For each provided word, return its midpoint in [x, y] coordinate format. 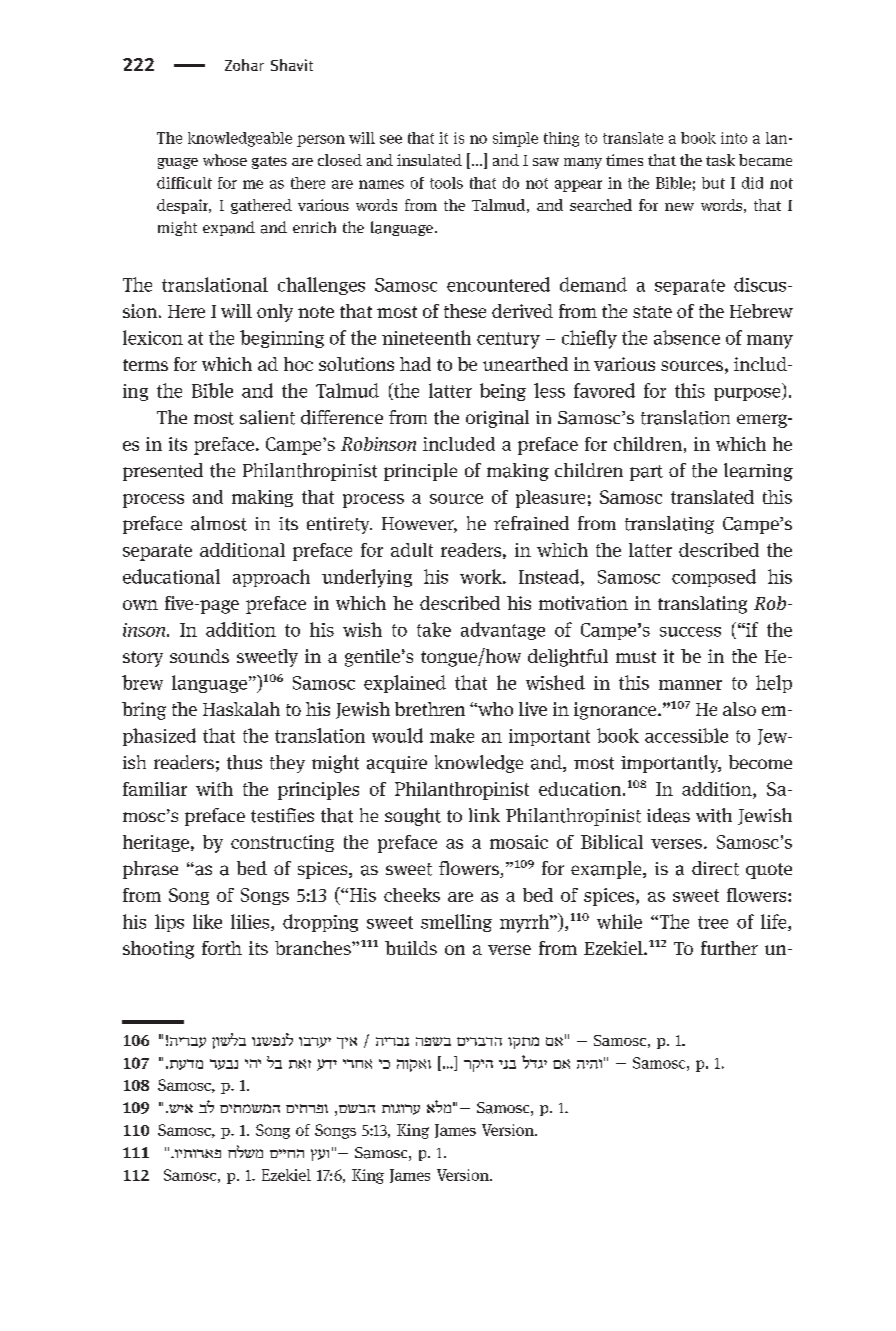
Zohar [244, 65]
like [207, 921]
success [690, 632]
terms [145, 365]
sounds [199, 656]
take [434, 629]
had [415, 364]
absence [687, 337]
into [734, 138]
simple [515, 139]
